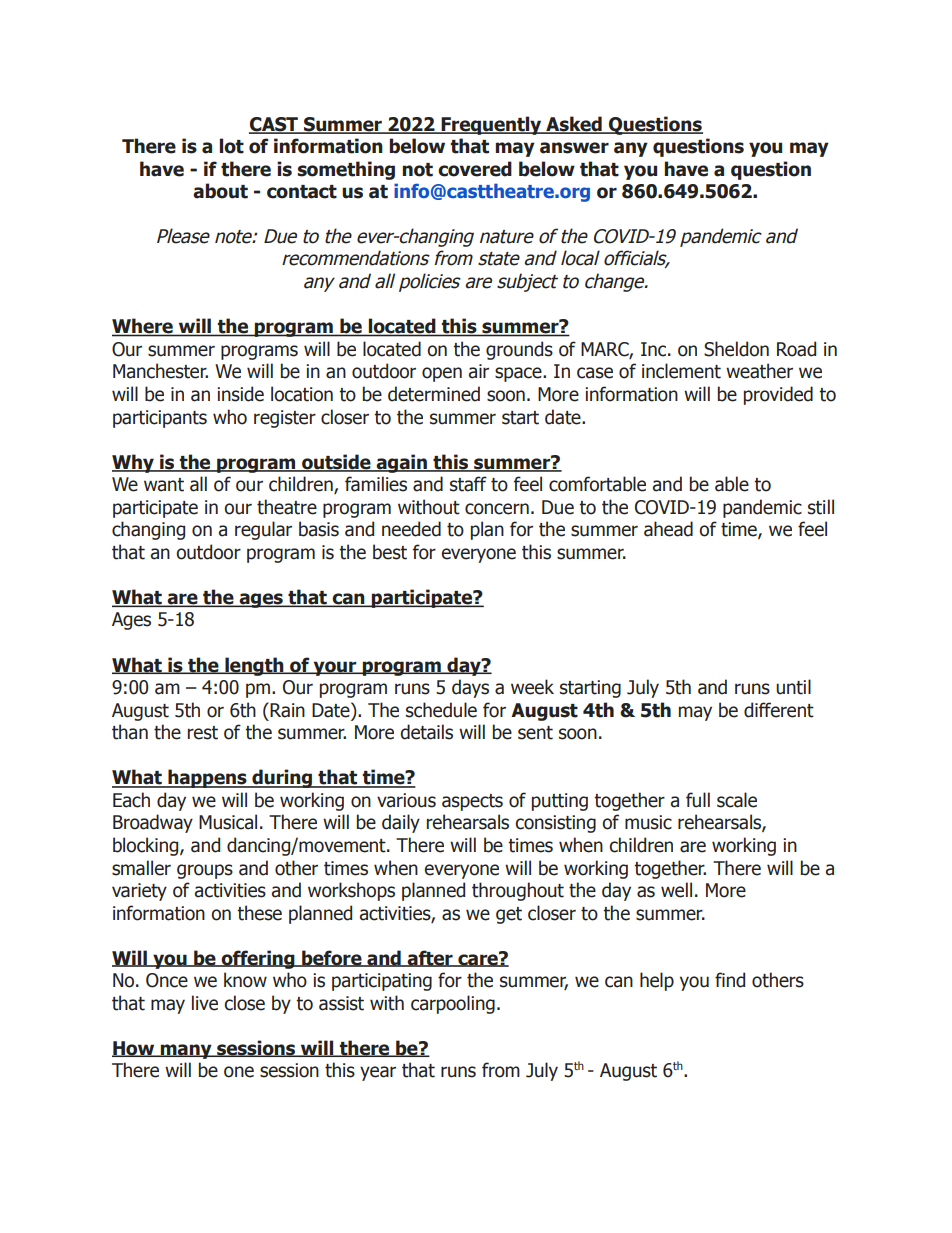 This image has height=1233, width=952. Describe the element at coordinates (390, 552) in the image. I see `best` at that location.
